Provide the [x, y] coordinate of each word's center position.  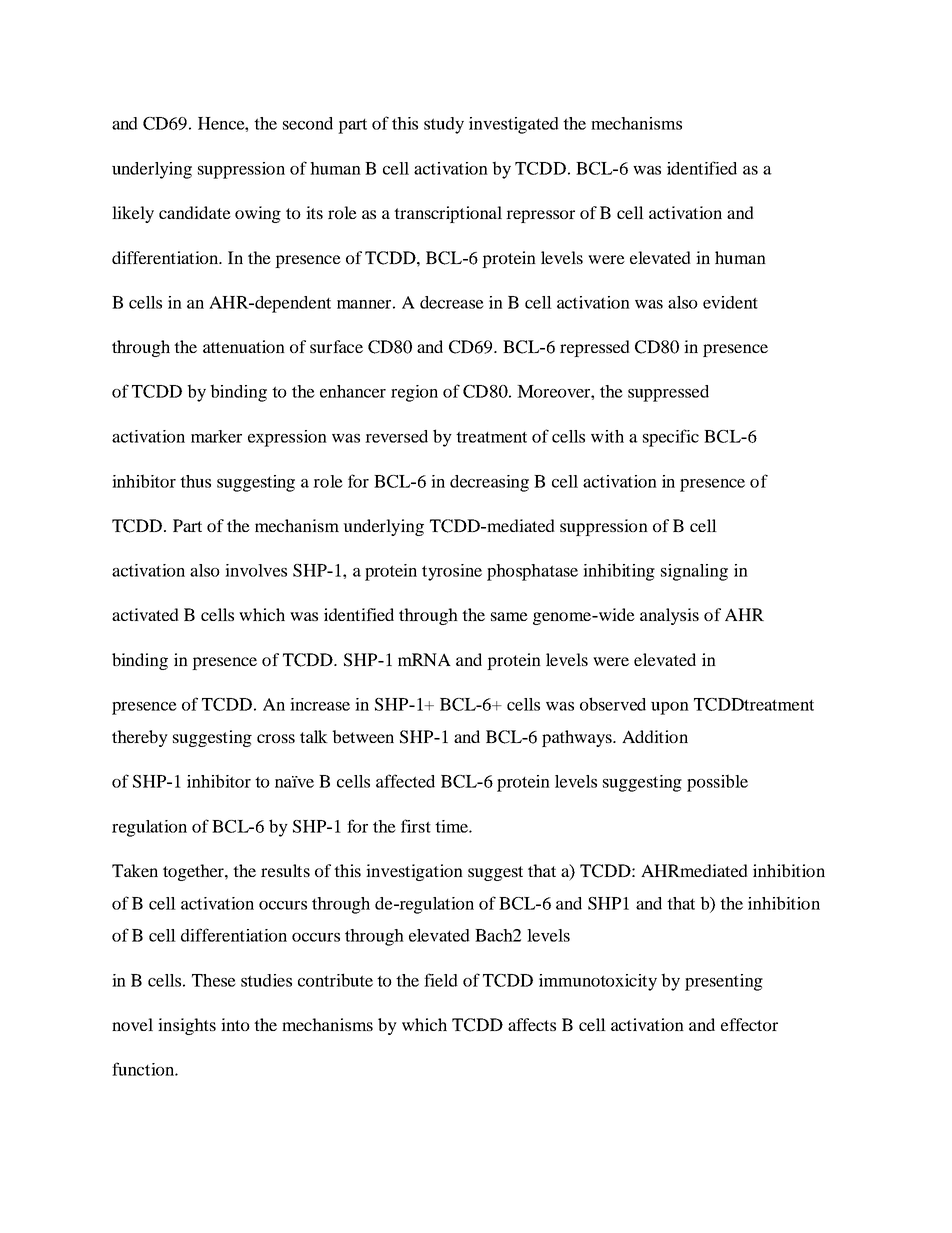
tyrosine [452, 572]
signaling [694, 572]
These [214, 980]
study [444, 125]
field [441, 980]
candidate [195, 212]
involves [256, 570]
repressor [540, 216]
